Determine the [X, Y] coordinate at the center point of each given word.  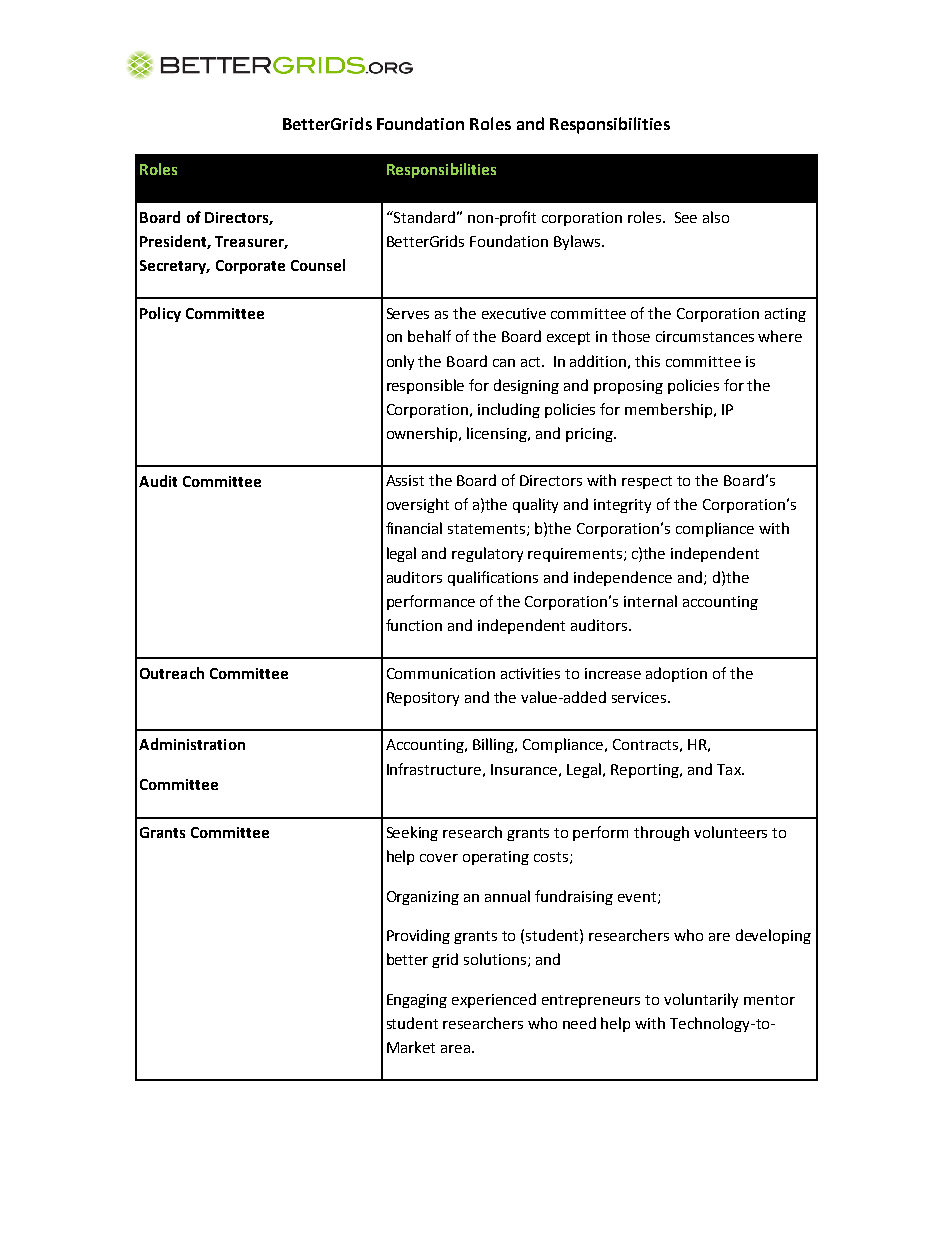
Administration [192, 744]
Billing [494, 745]
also [716, 217]
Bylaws [578, 242]
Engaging [417, 1001]
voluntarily [701, 1000]
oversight [418, 505]
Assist [405, 480]
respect [647, 482]
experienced [494, 1000]
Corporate [250, 267]
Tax [730, 769]
